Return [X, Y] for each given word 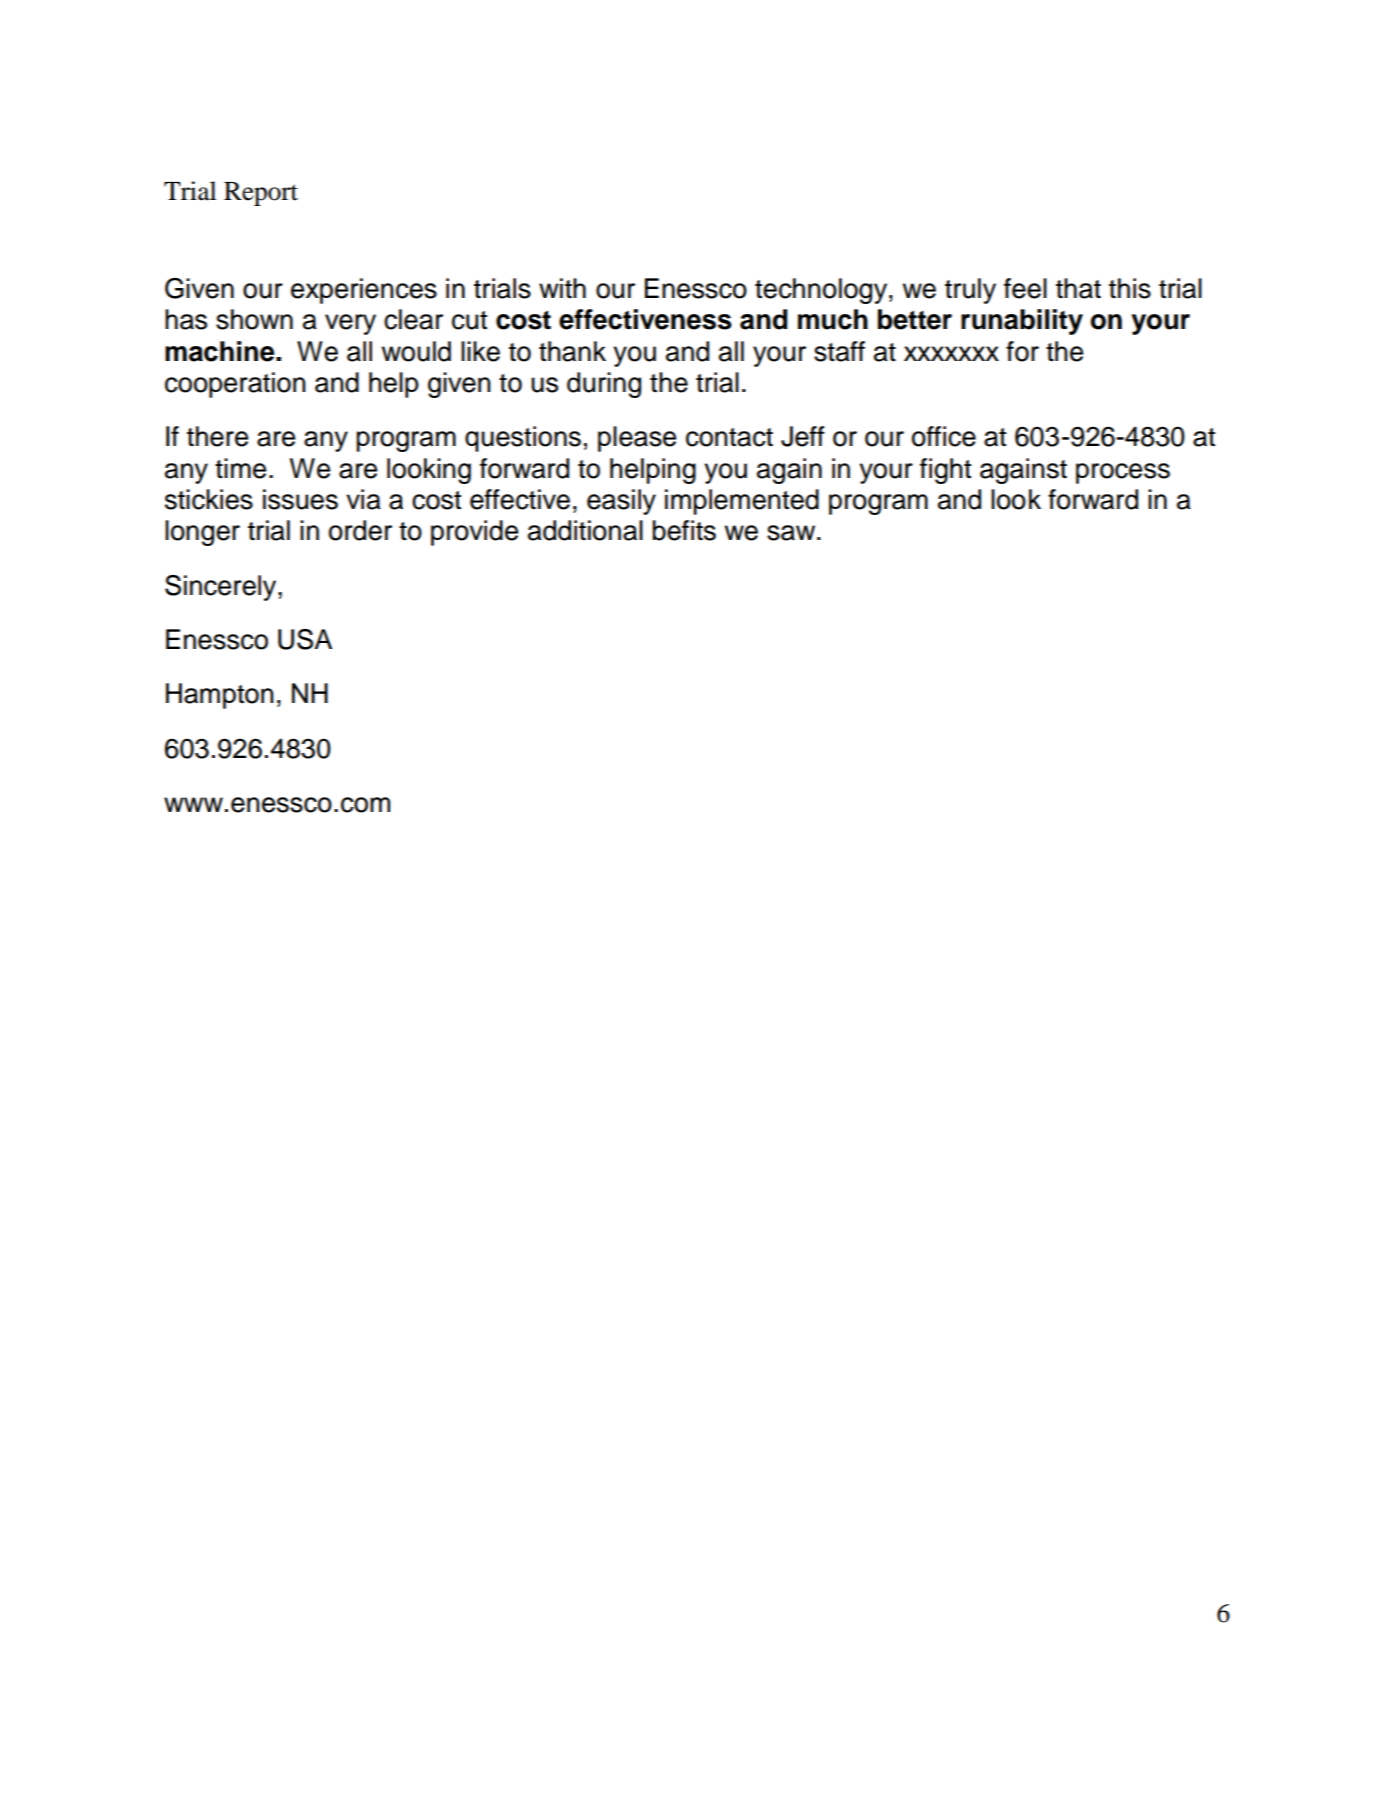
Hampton [220, 696]
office [944, 436]
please [637, 439]
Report [261, 194]
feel [1025, 288]
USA [305, 639]
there [217, 436]
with [562, 288]
